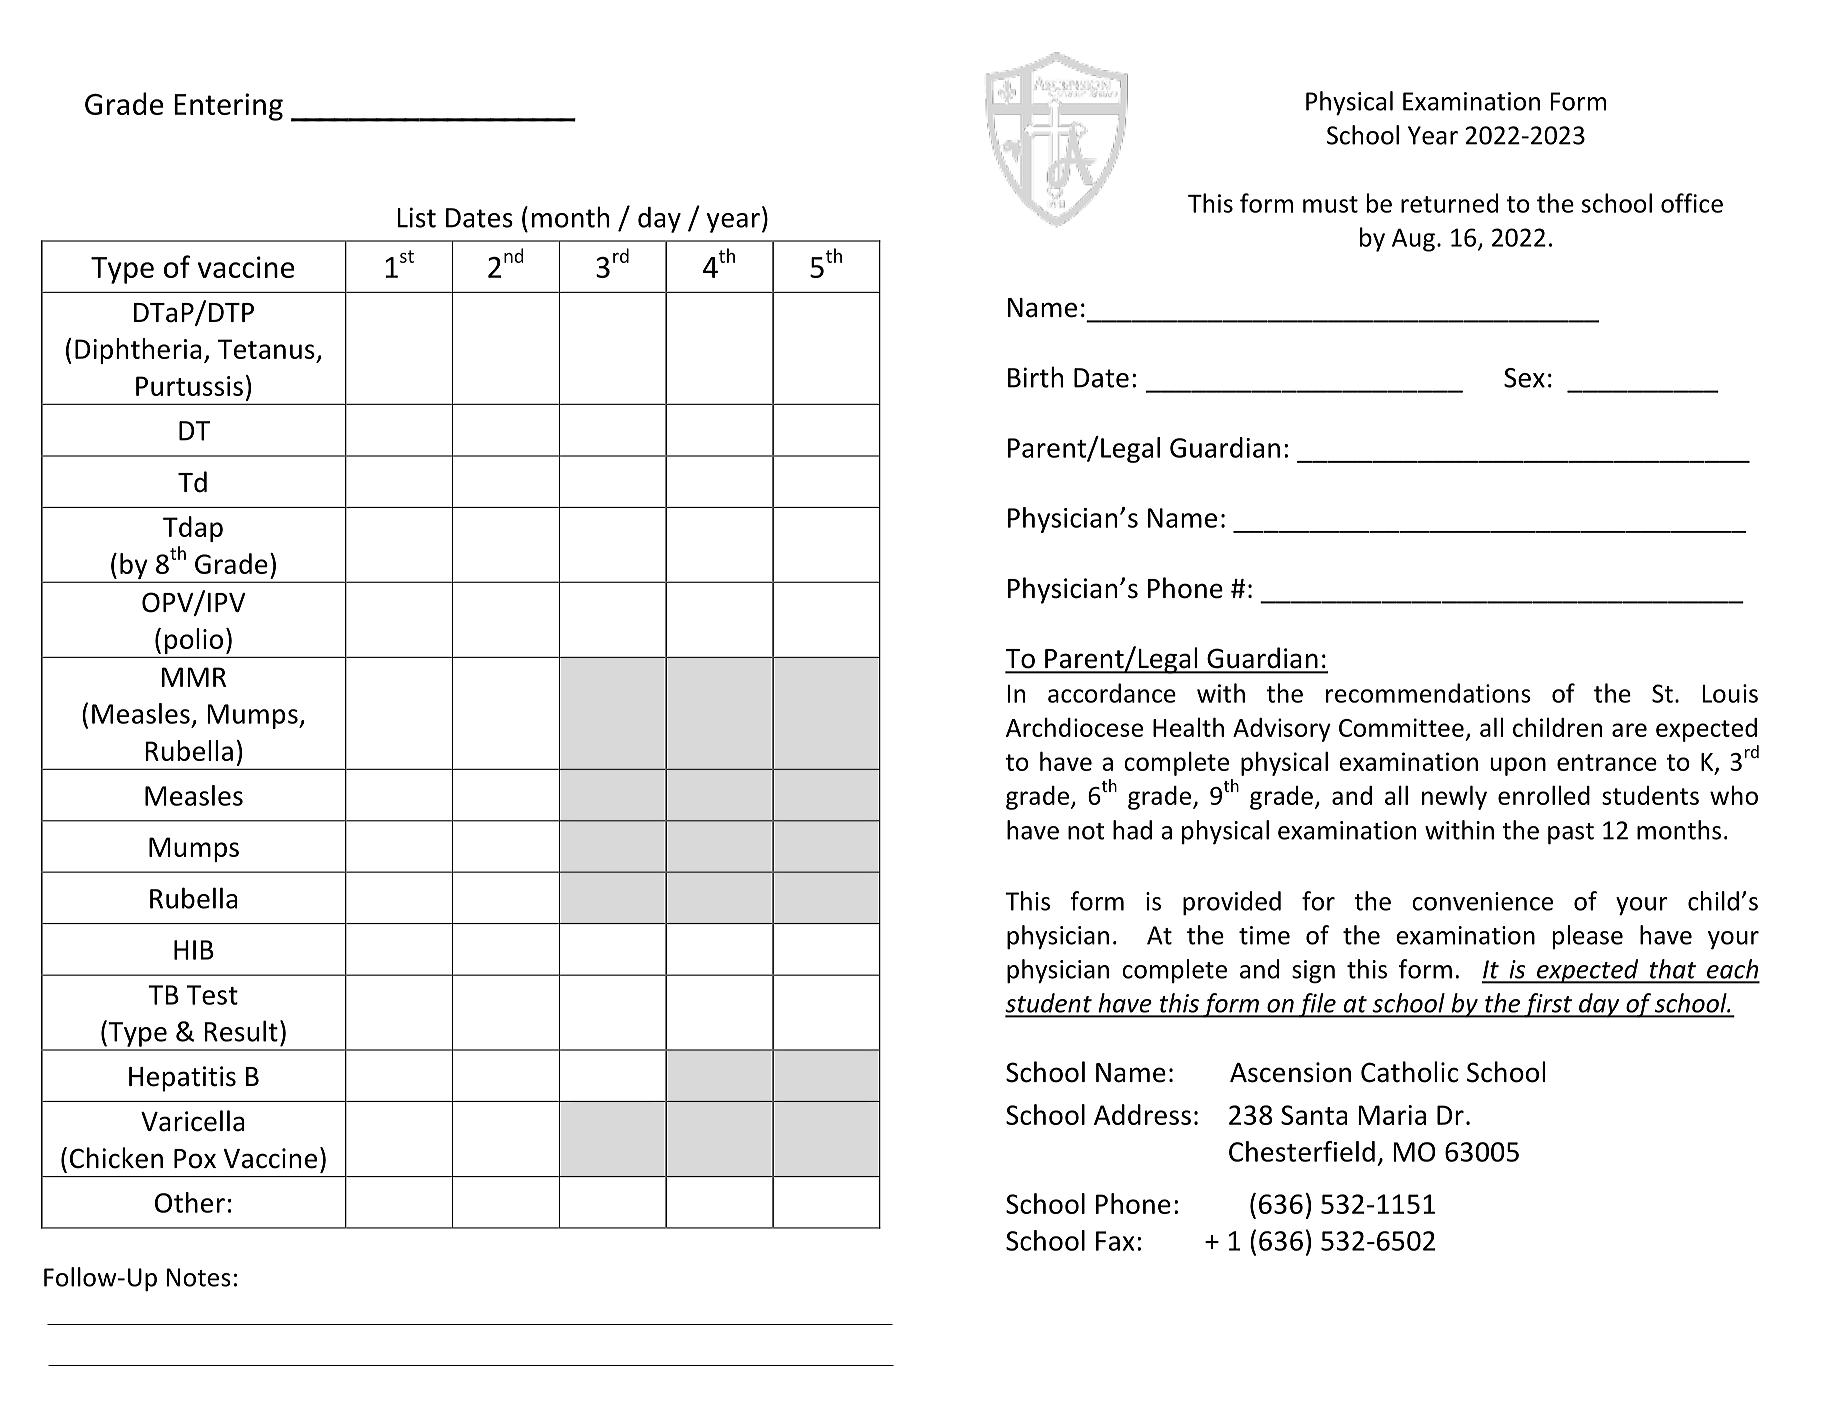  I want to click on Archdiocese, so click(1074, 727).
